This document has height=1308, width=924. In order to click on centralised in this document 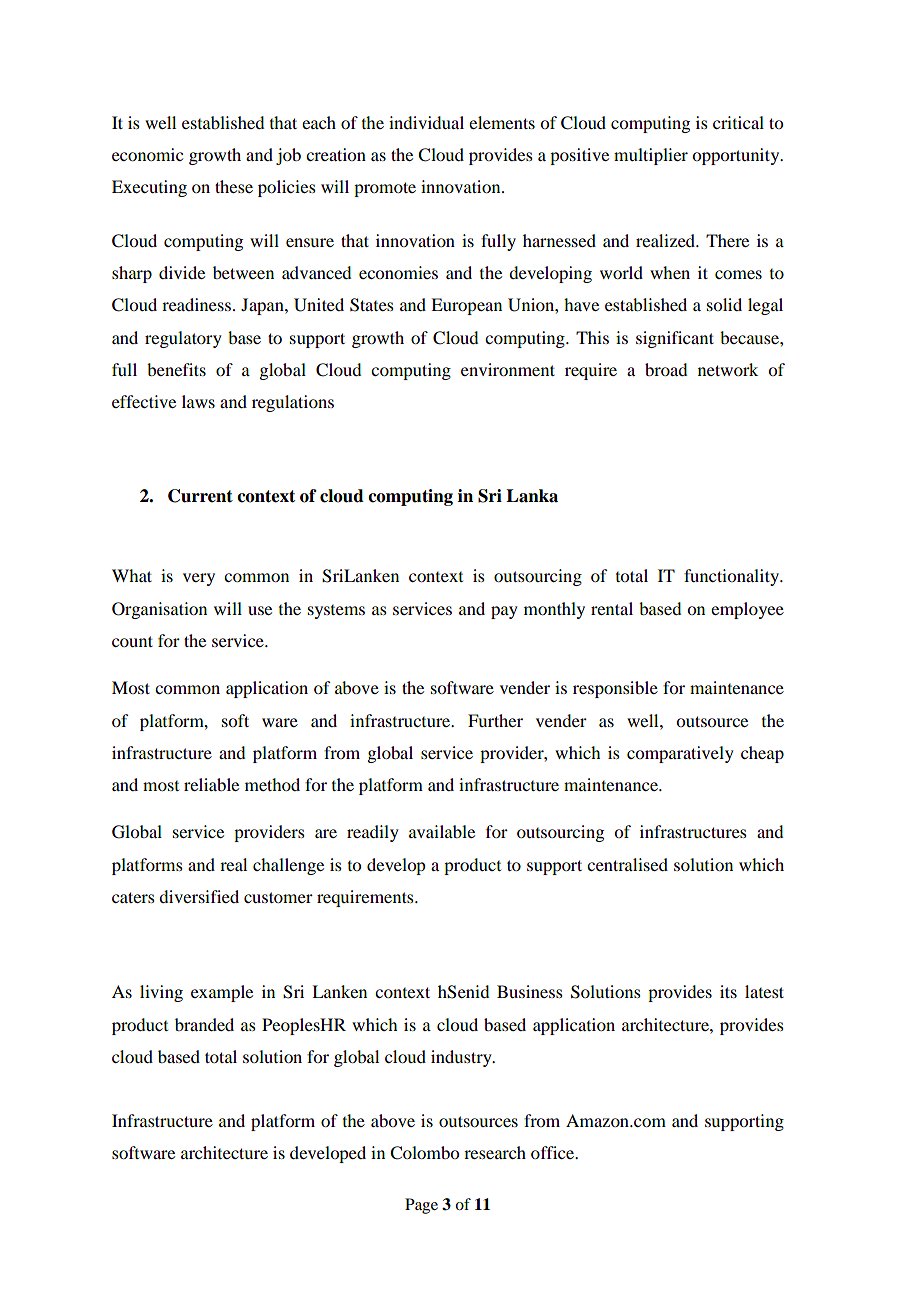, I will do `click(627, 864)`.
